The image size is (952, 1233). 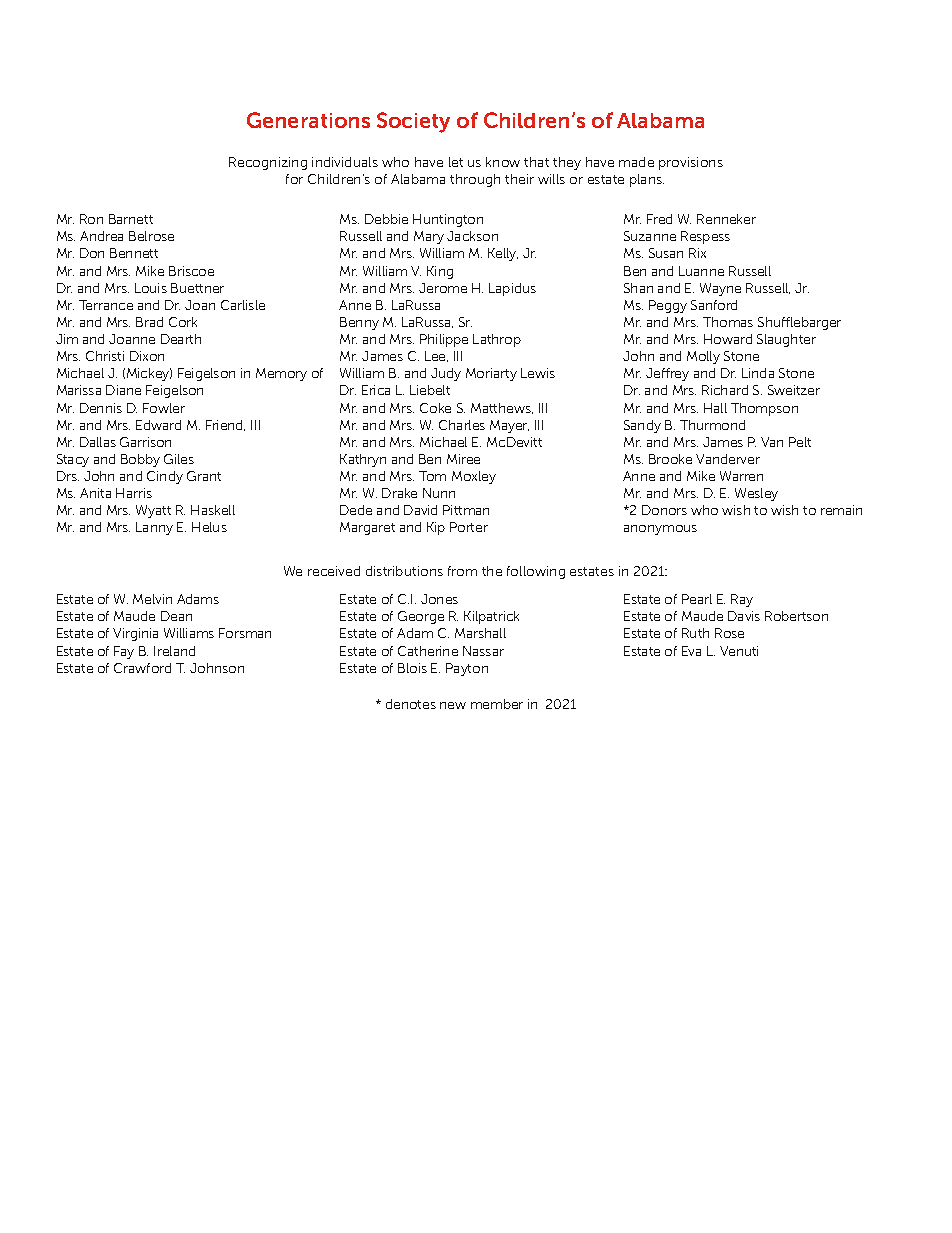 I want to click on Recognizing, so click(x=268, y=163).
